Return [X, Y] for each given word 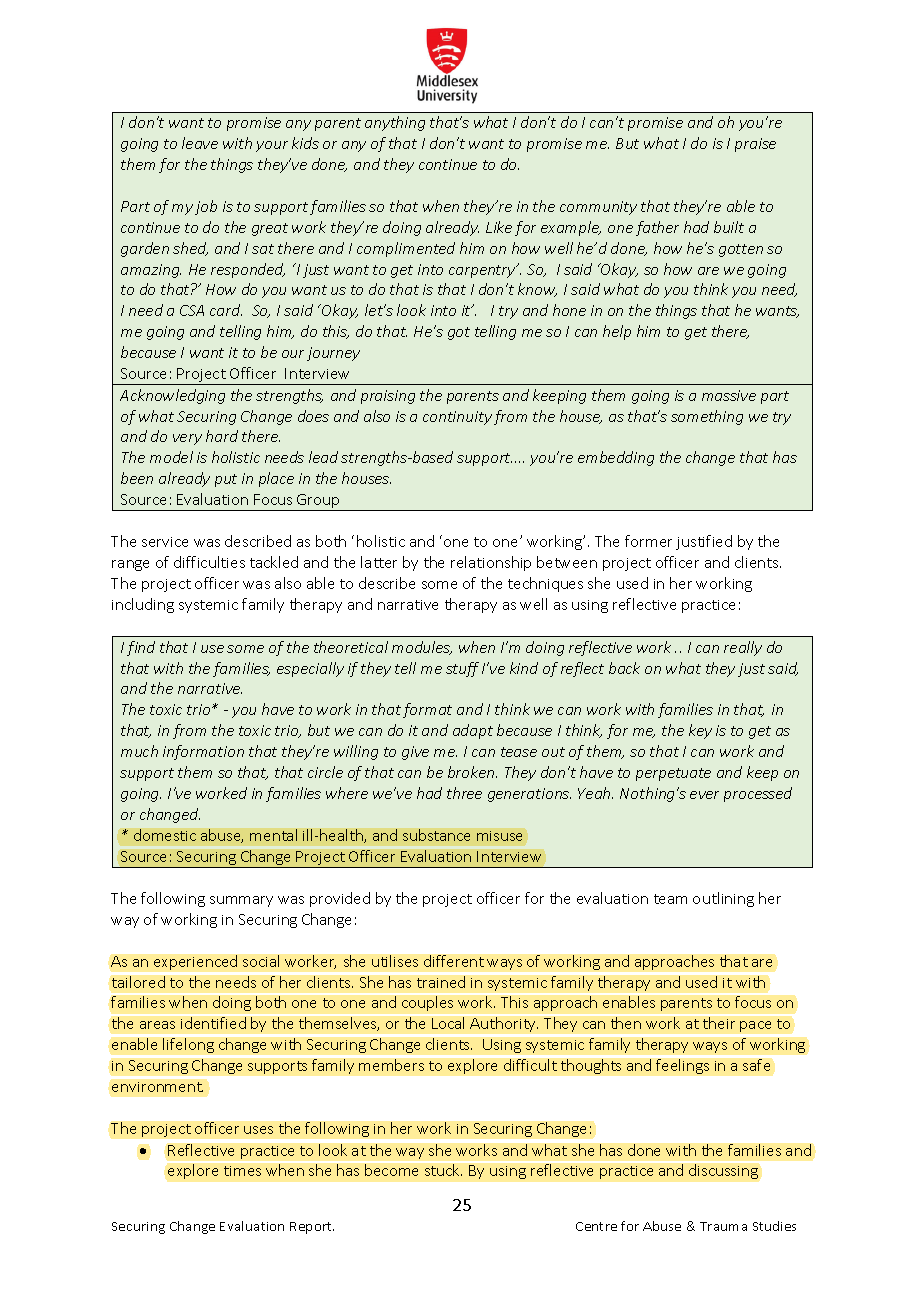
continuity [457, 418]
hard [222, 436]
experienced [195, 962]
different [454, 961]
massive [729, 395]
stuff [462, 669]
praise [755, 145]
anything [395, 123]
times [242, 1171]
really [743, 648]
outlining [723, 899]
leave [200, 143]
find [141, 648]
